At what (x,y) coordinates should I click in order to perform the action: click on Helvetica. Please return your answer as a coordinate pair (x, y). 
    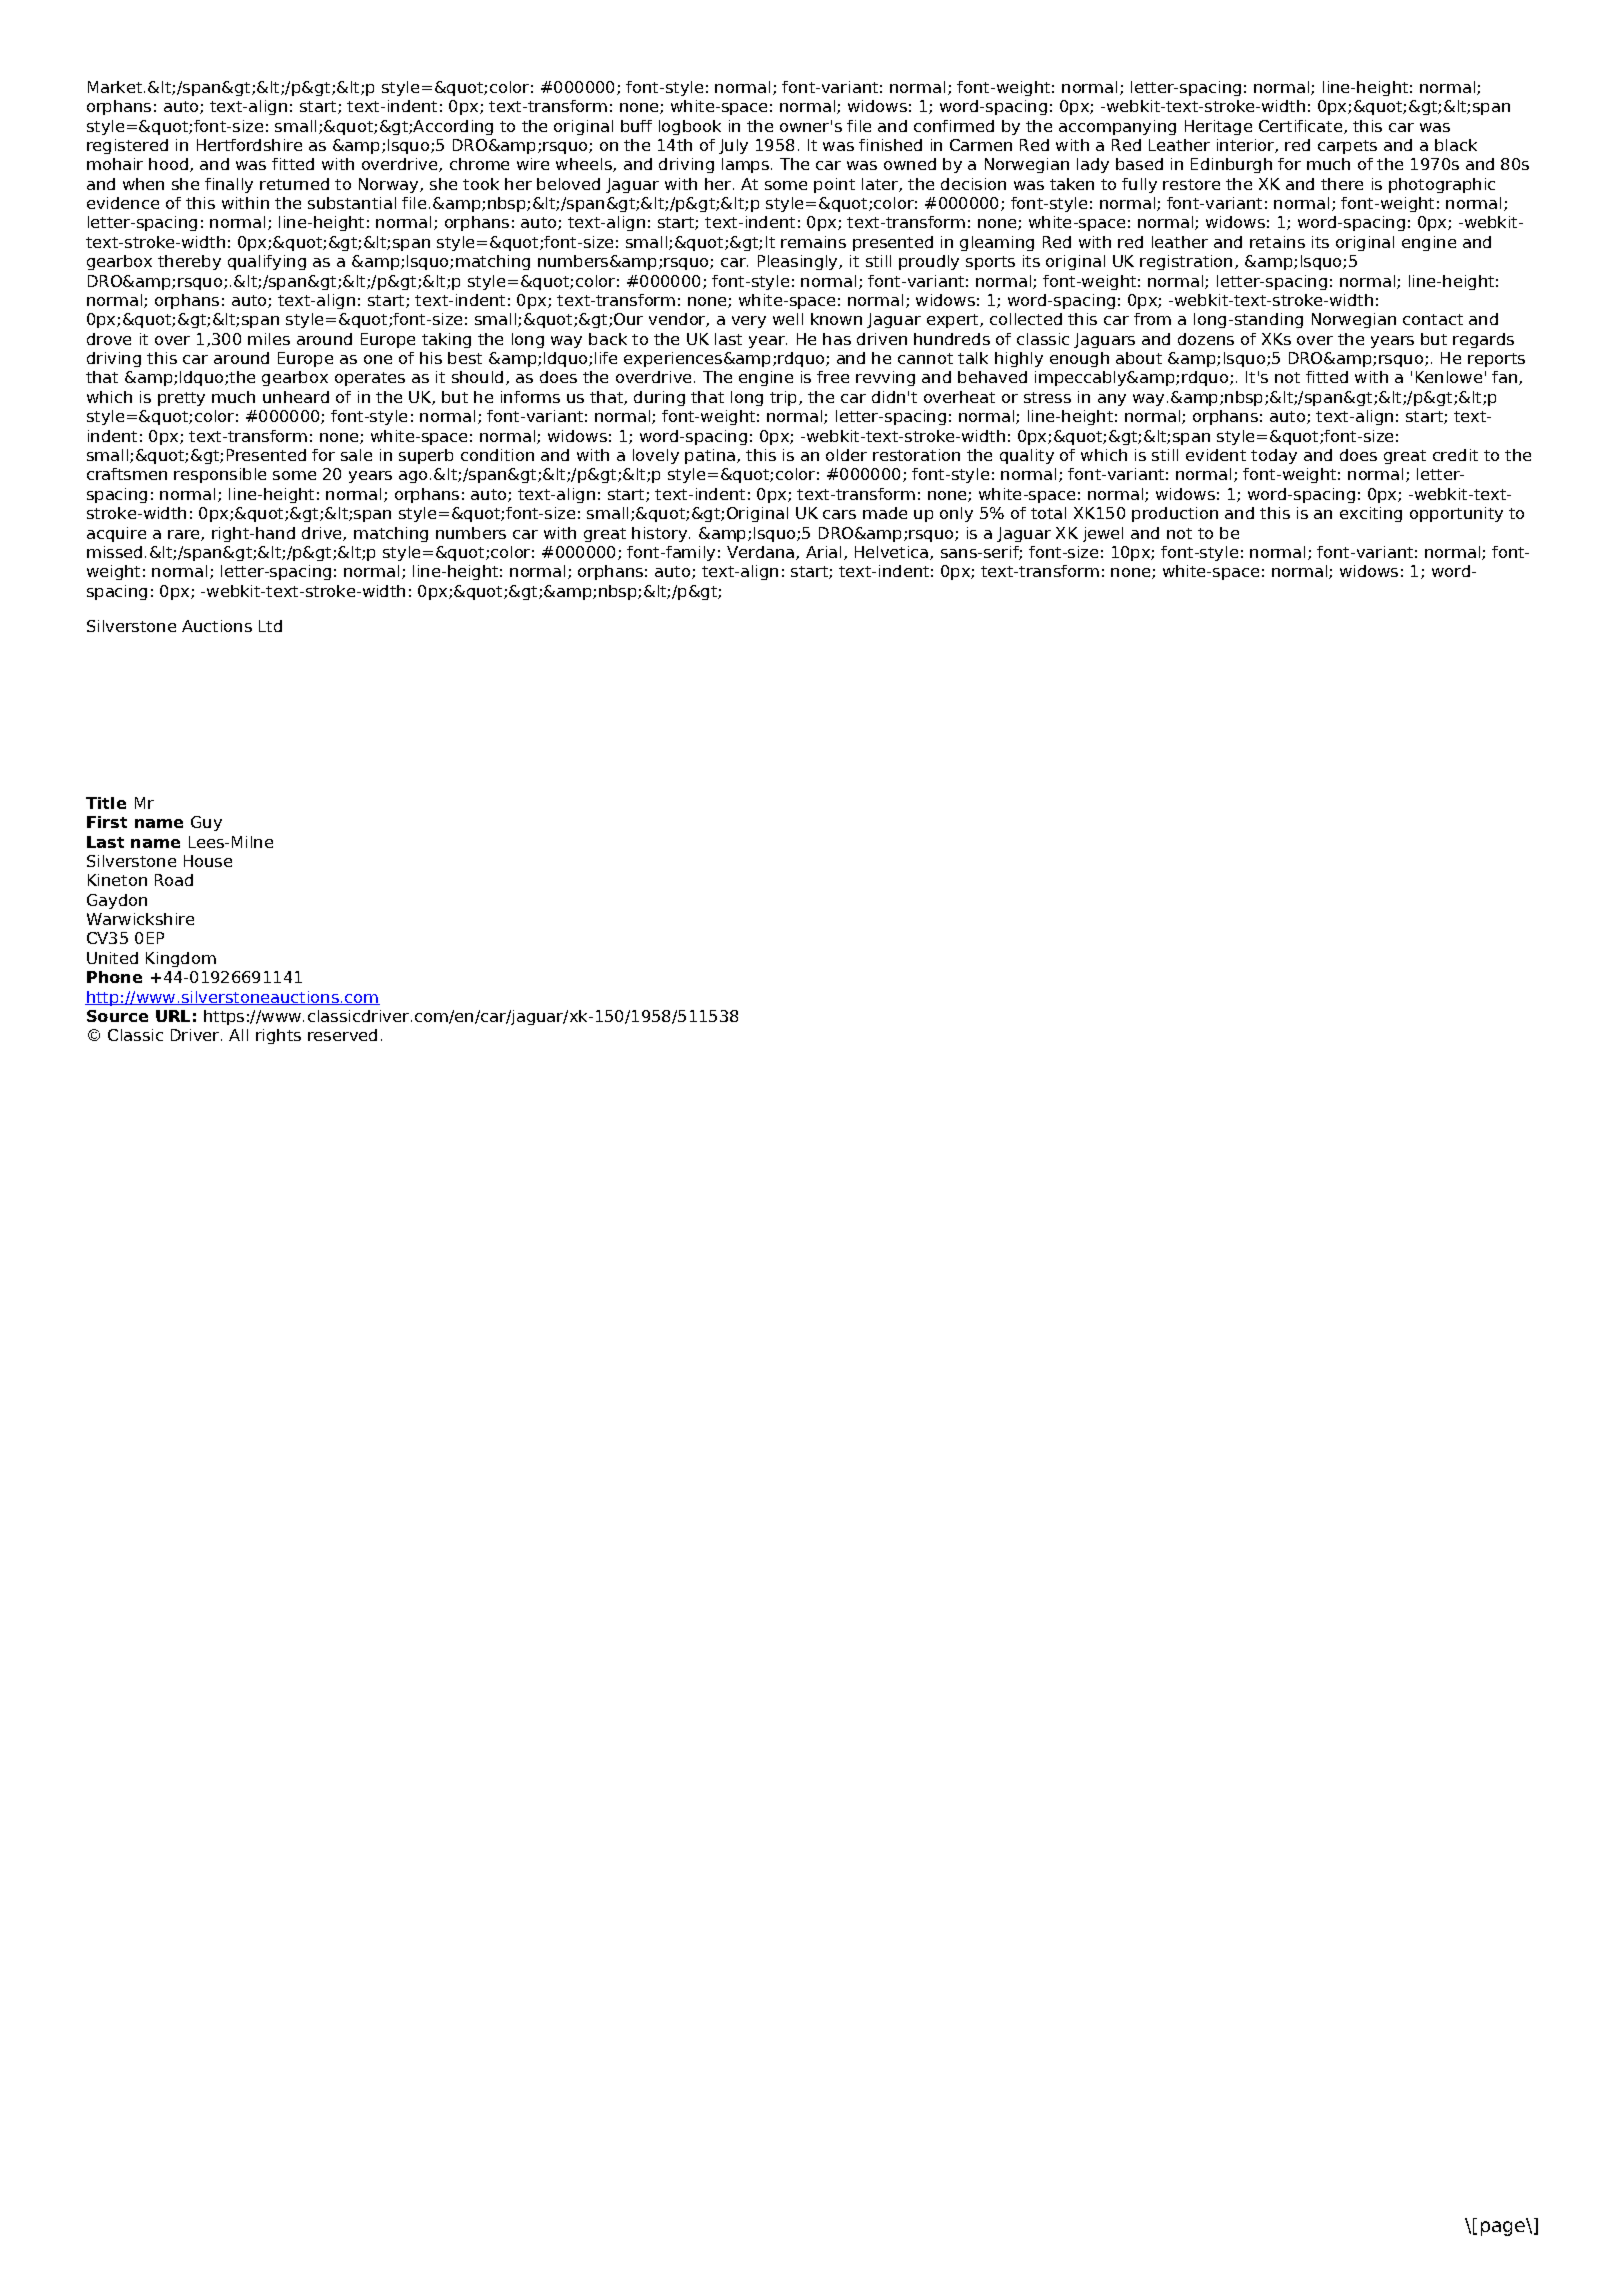
    Looking at the image, I should click on (891, 552).
